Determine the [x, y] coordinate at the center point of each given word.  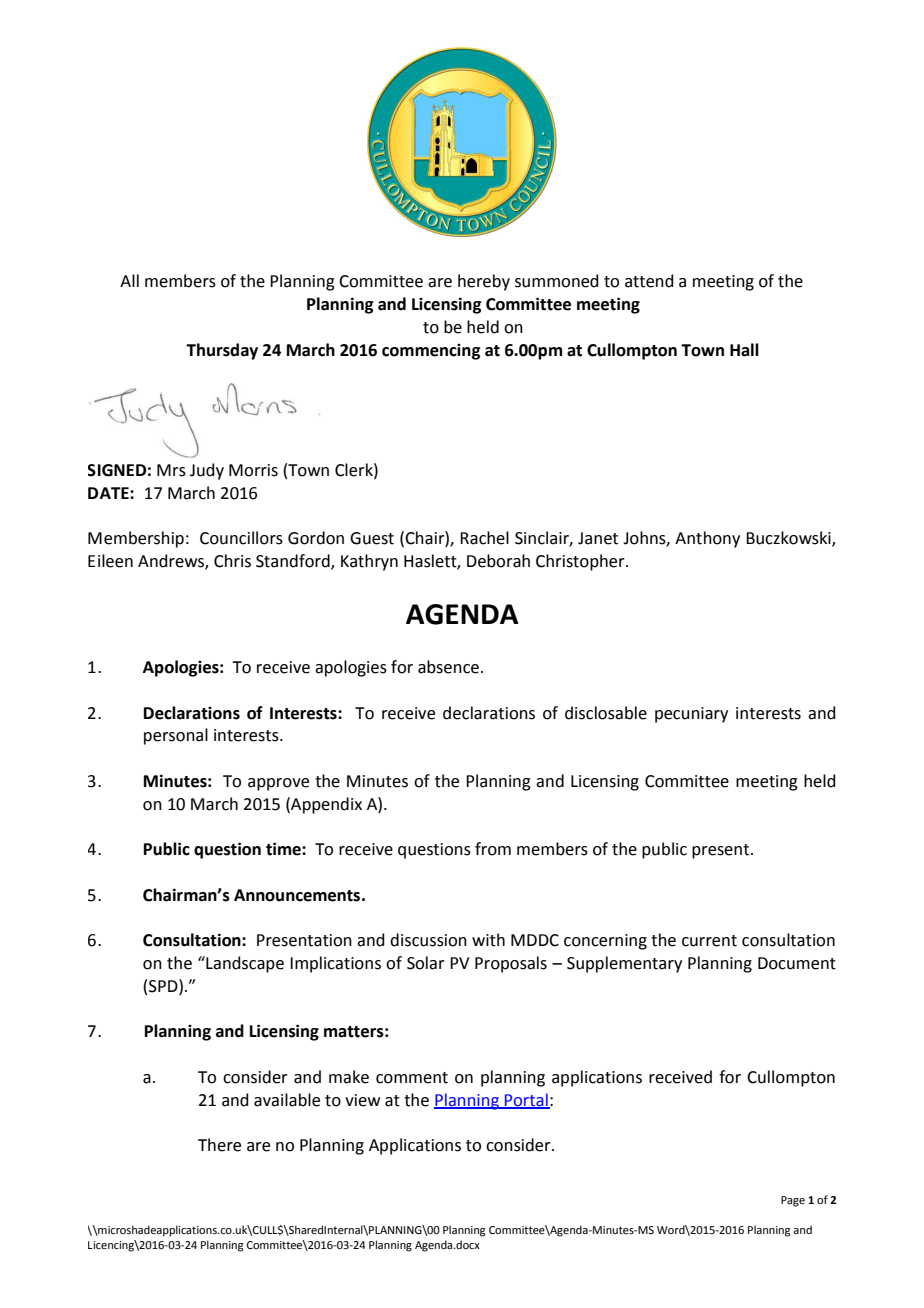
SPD [164, 986]
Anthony [707, 539]
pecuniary [691, 715]
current [709, 941]
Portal [526, 1100]
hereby [484, 282]
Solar [426, 963]
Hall [744, 350]
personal [176, 736]
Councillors [241, 538]
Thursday [222, 351]
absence [448, 667]
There [219, 1145]
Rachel [484, 538]
